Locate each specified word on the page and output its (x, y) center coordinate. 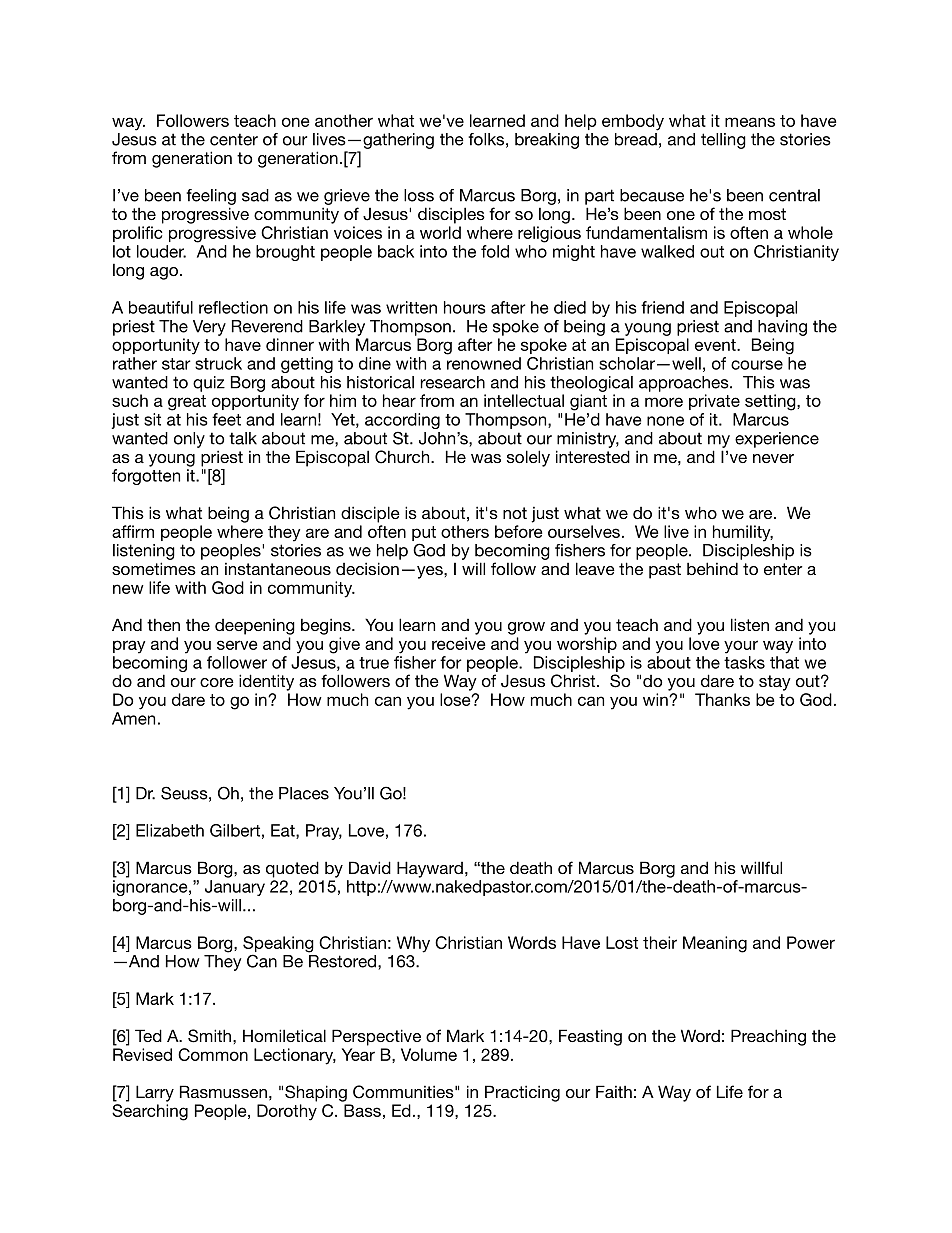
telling (723, 141)
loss (419, 195)
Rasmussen (223, 1091)
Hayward (430, 869)
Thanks (722, 699)
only (189, 440)
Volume (429, 1054)
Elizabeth (170, 830)
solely (528, 458)
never (773, 458)
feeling (211, 197)
